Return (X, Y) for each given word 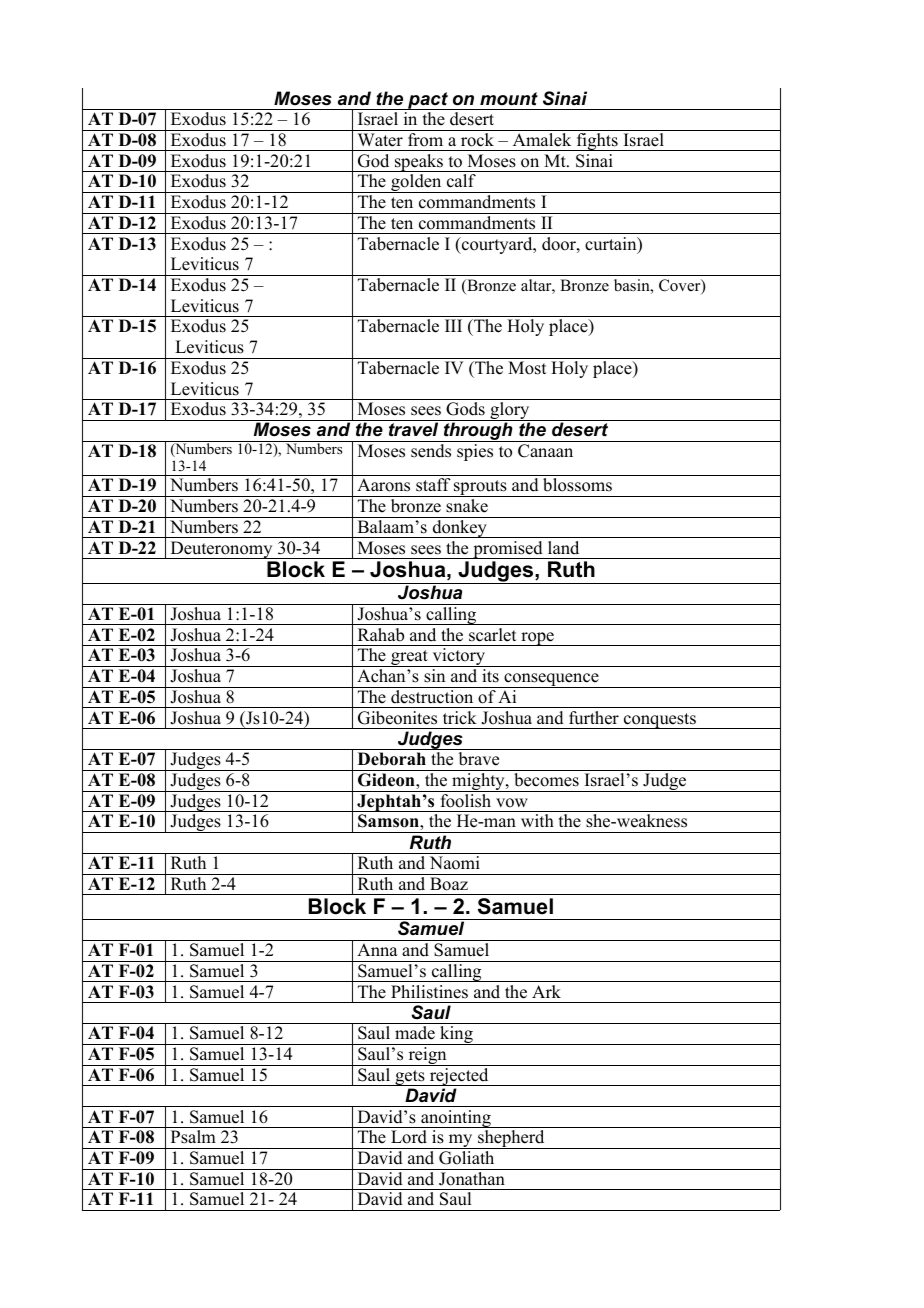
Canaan (545, 451)
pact (428, 101)
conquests (660, 721)
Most (527, 368)
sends (431, 451)
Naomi (455, 863)
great (409, 658)
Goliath (466, 1158)
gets (410, 1078)
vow (512, 803)
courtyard (497, 245)
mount (509, 99)
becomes (546, 780)
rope (537, 639)
